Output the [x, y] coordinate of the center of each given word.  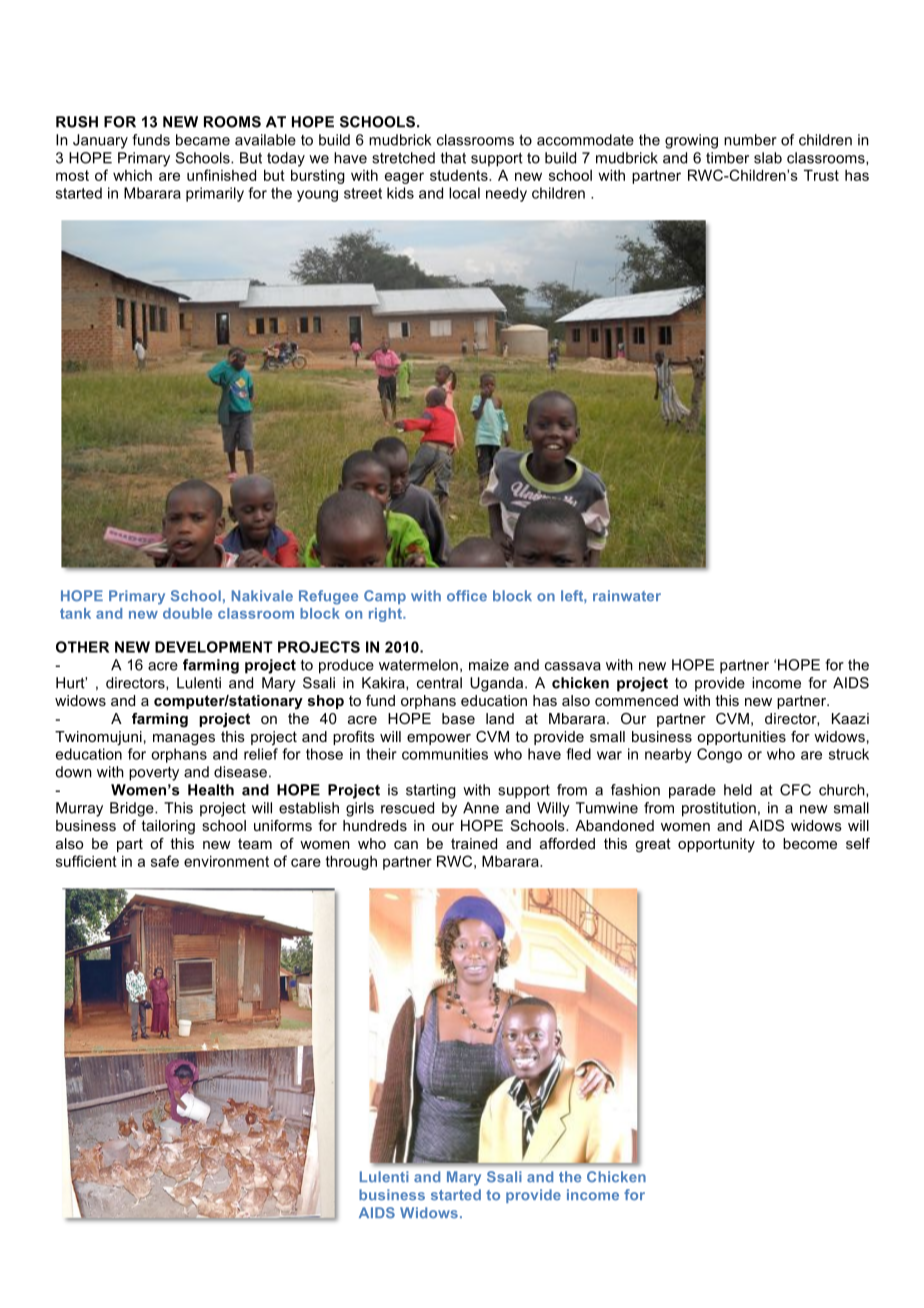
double [187, 613]
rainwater [627, 596]
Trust [821, 175]
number [750, 140]
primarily [215, 194]
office [467, 596]
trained [474, 843]
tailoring [168, 827]
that [453, 158]
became [203, 140]
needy [506, 194]
